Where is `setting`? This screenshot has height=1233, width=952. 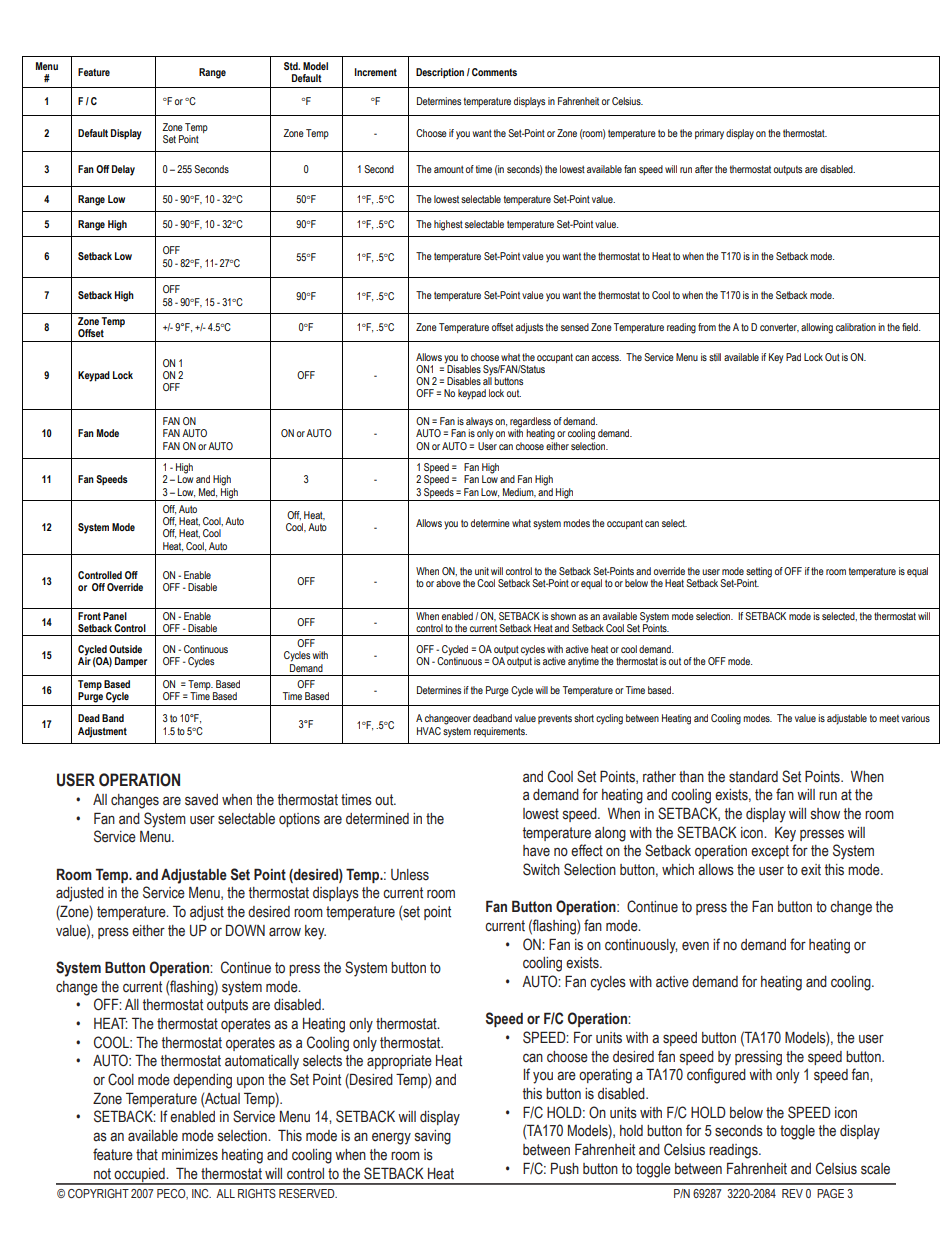 setting is located at coordinates (759, 573).
